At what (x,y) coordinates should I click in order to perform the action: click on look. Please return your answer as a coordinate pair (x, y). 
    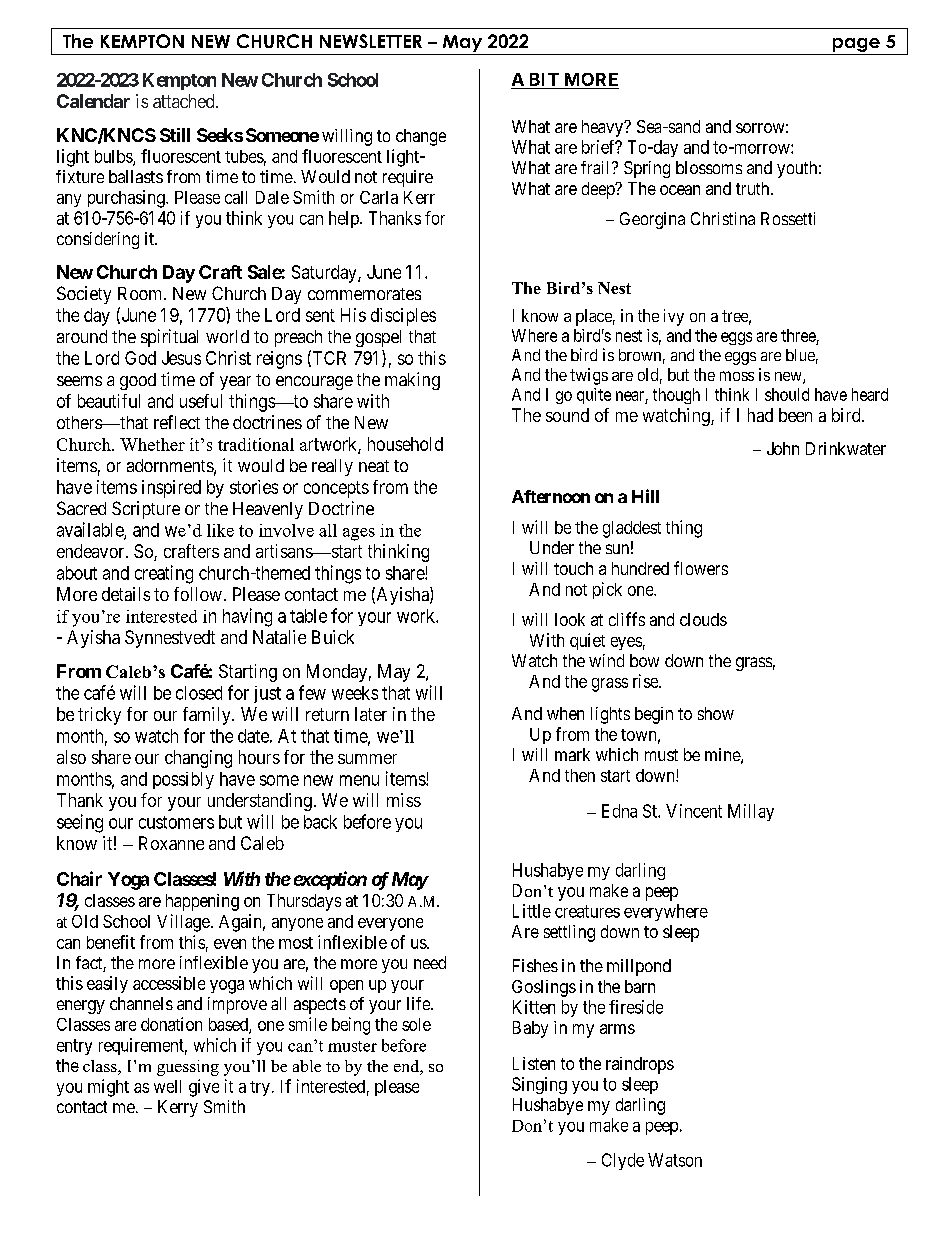
    Looking at the image, I should click on (570, 619).
